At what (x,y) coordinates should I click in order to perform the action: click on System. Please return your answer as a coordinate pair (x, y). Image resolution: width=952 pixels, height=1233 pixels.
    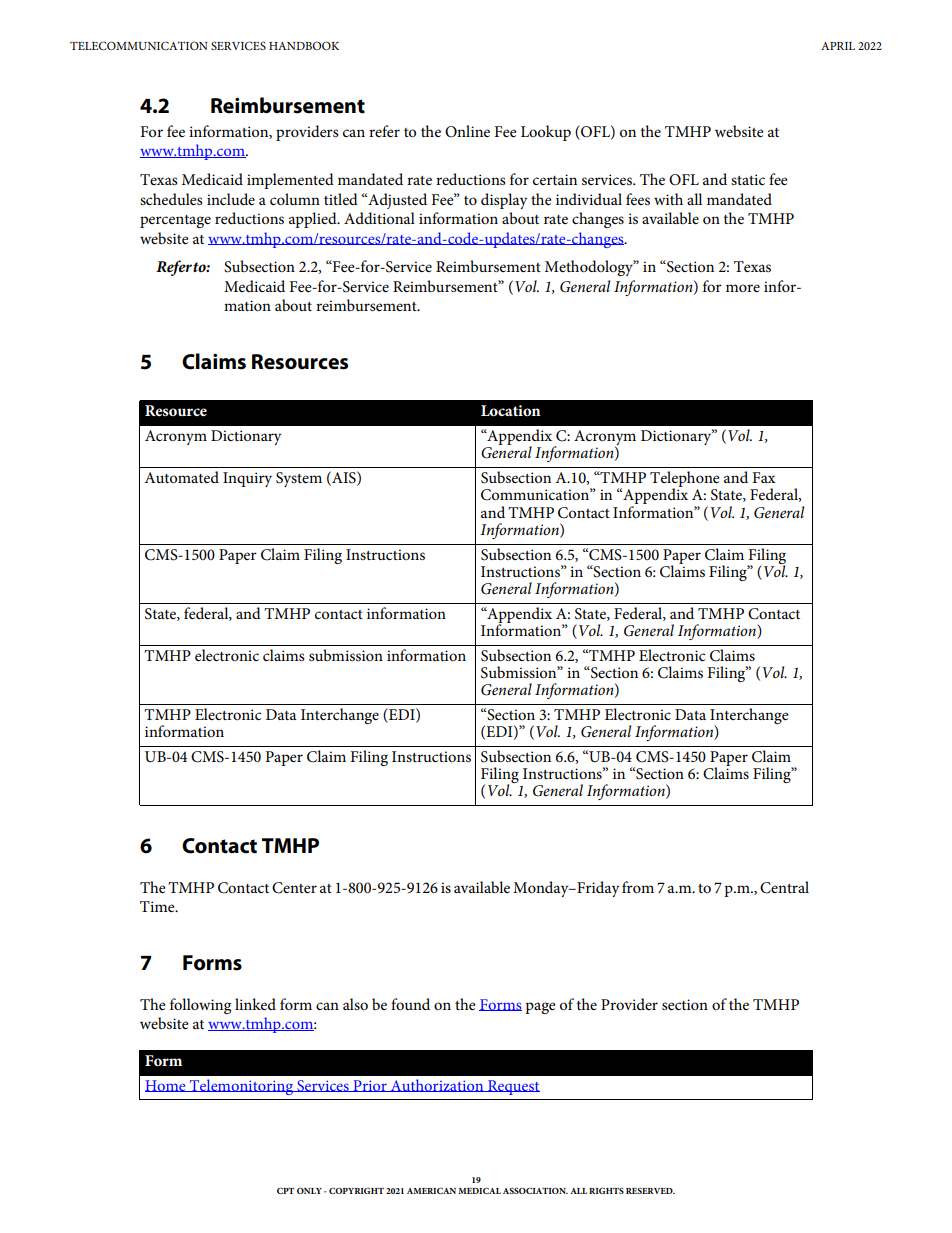
    Looking at the image, I should click on (299, 479).
